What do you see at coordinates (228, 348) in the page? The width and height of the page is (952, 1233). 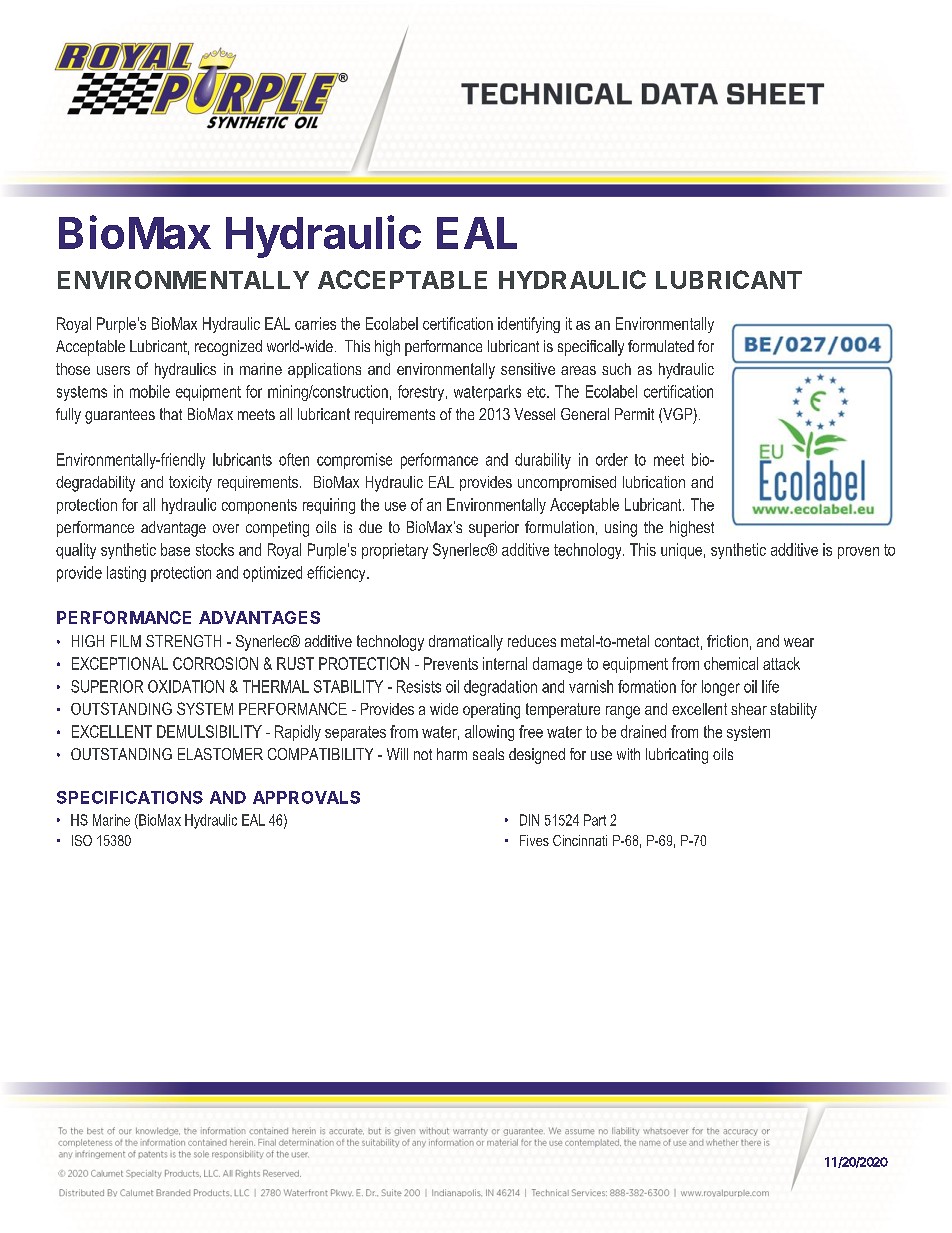 I see `recognized` at bounding box center [228, 348].
